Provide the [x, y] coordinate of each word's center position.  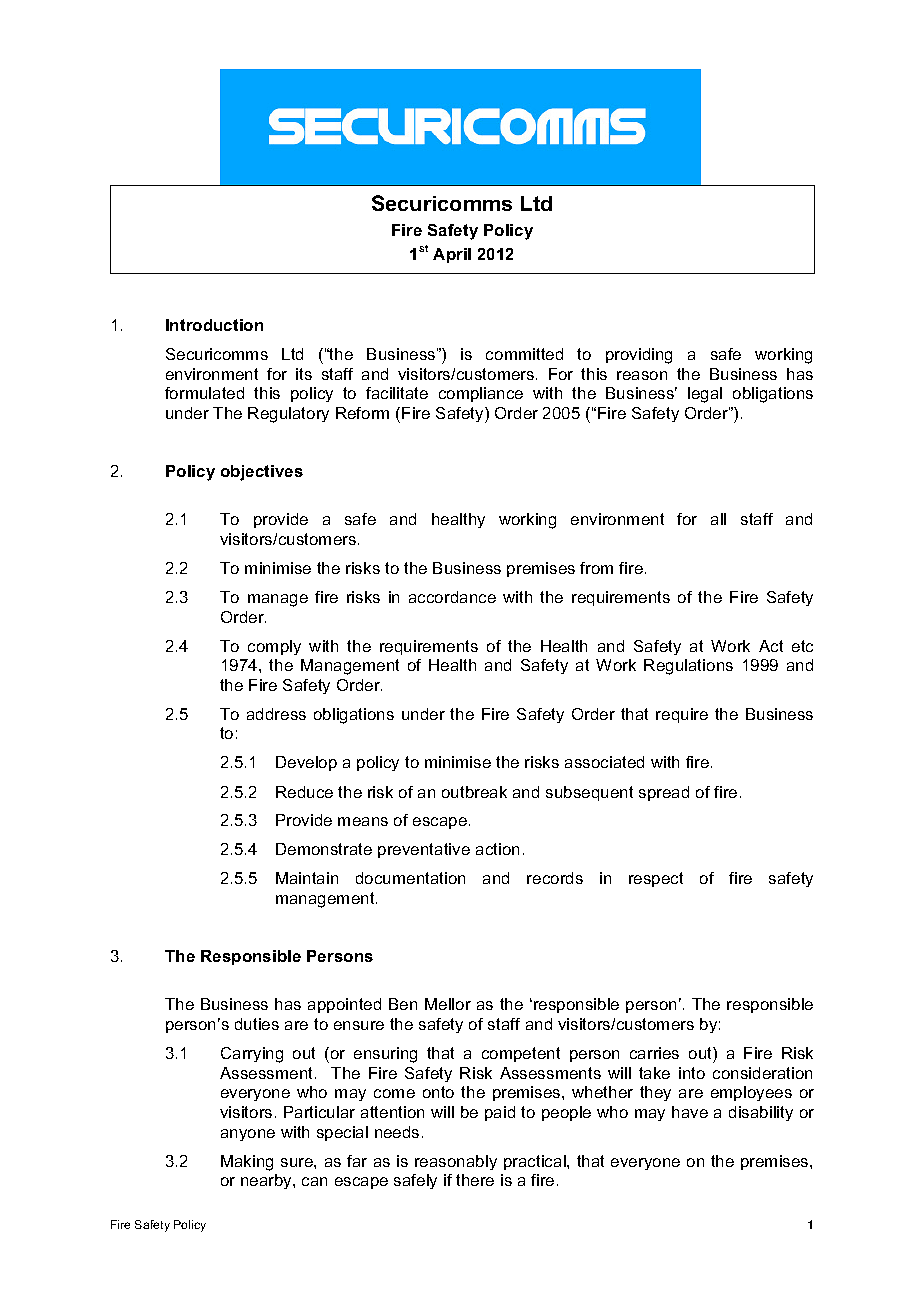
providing [639, 356]
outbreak [474, 792]
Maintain [307, 878]
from [596, 568]
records [555, 878]
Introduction [214, 325]
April [452, 255]
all [718, 519]
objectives [262, 473]
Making [247, 1163]
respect [656, 879]
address [276, 714]
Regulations [688, 667]
